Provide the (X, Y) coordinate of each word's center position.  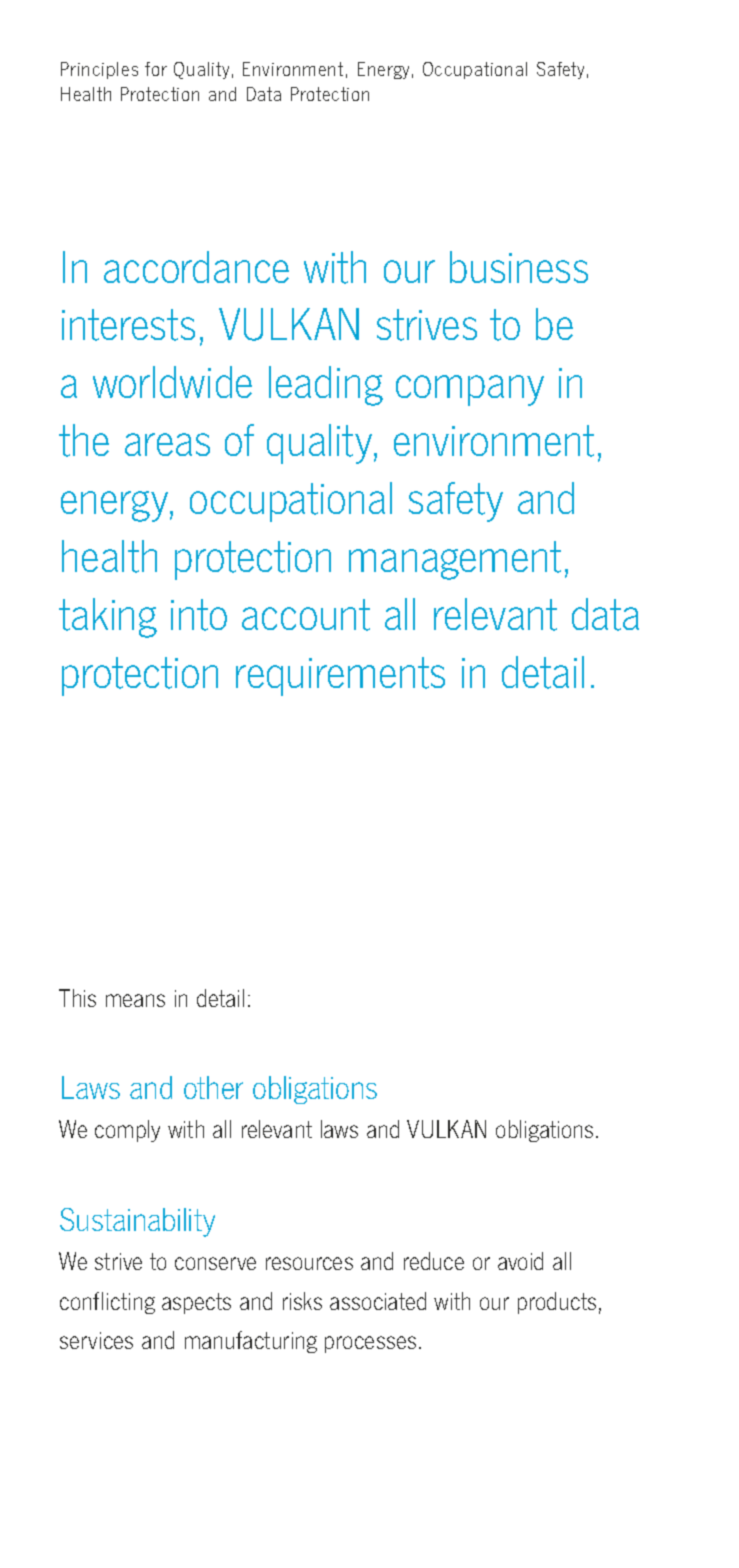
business (519, 267)
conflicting (107, 1303)
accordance (196, 267)
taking (108, 618)
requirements (340, 676)
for (156, 69)
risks (302, 1301)
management (455, 560)
